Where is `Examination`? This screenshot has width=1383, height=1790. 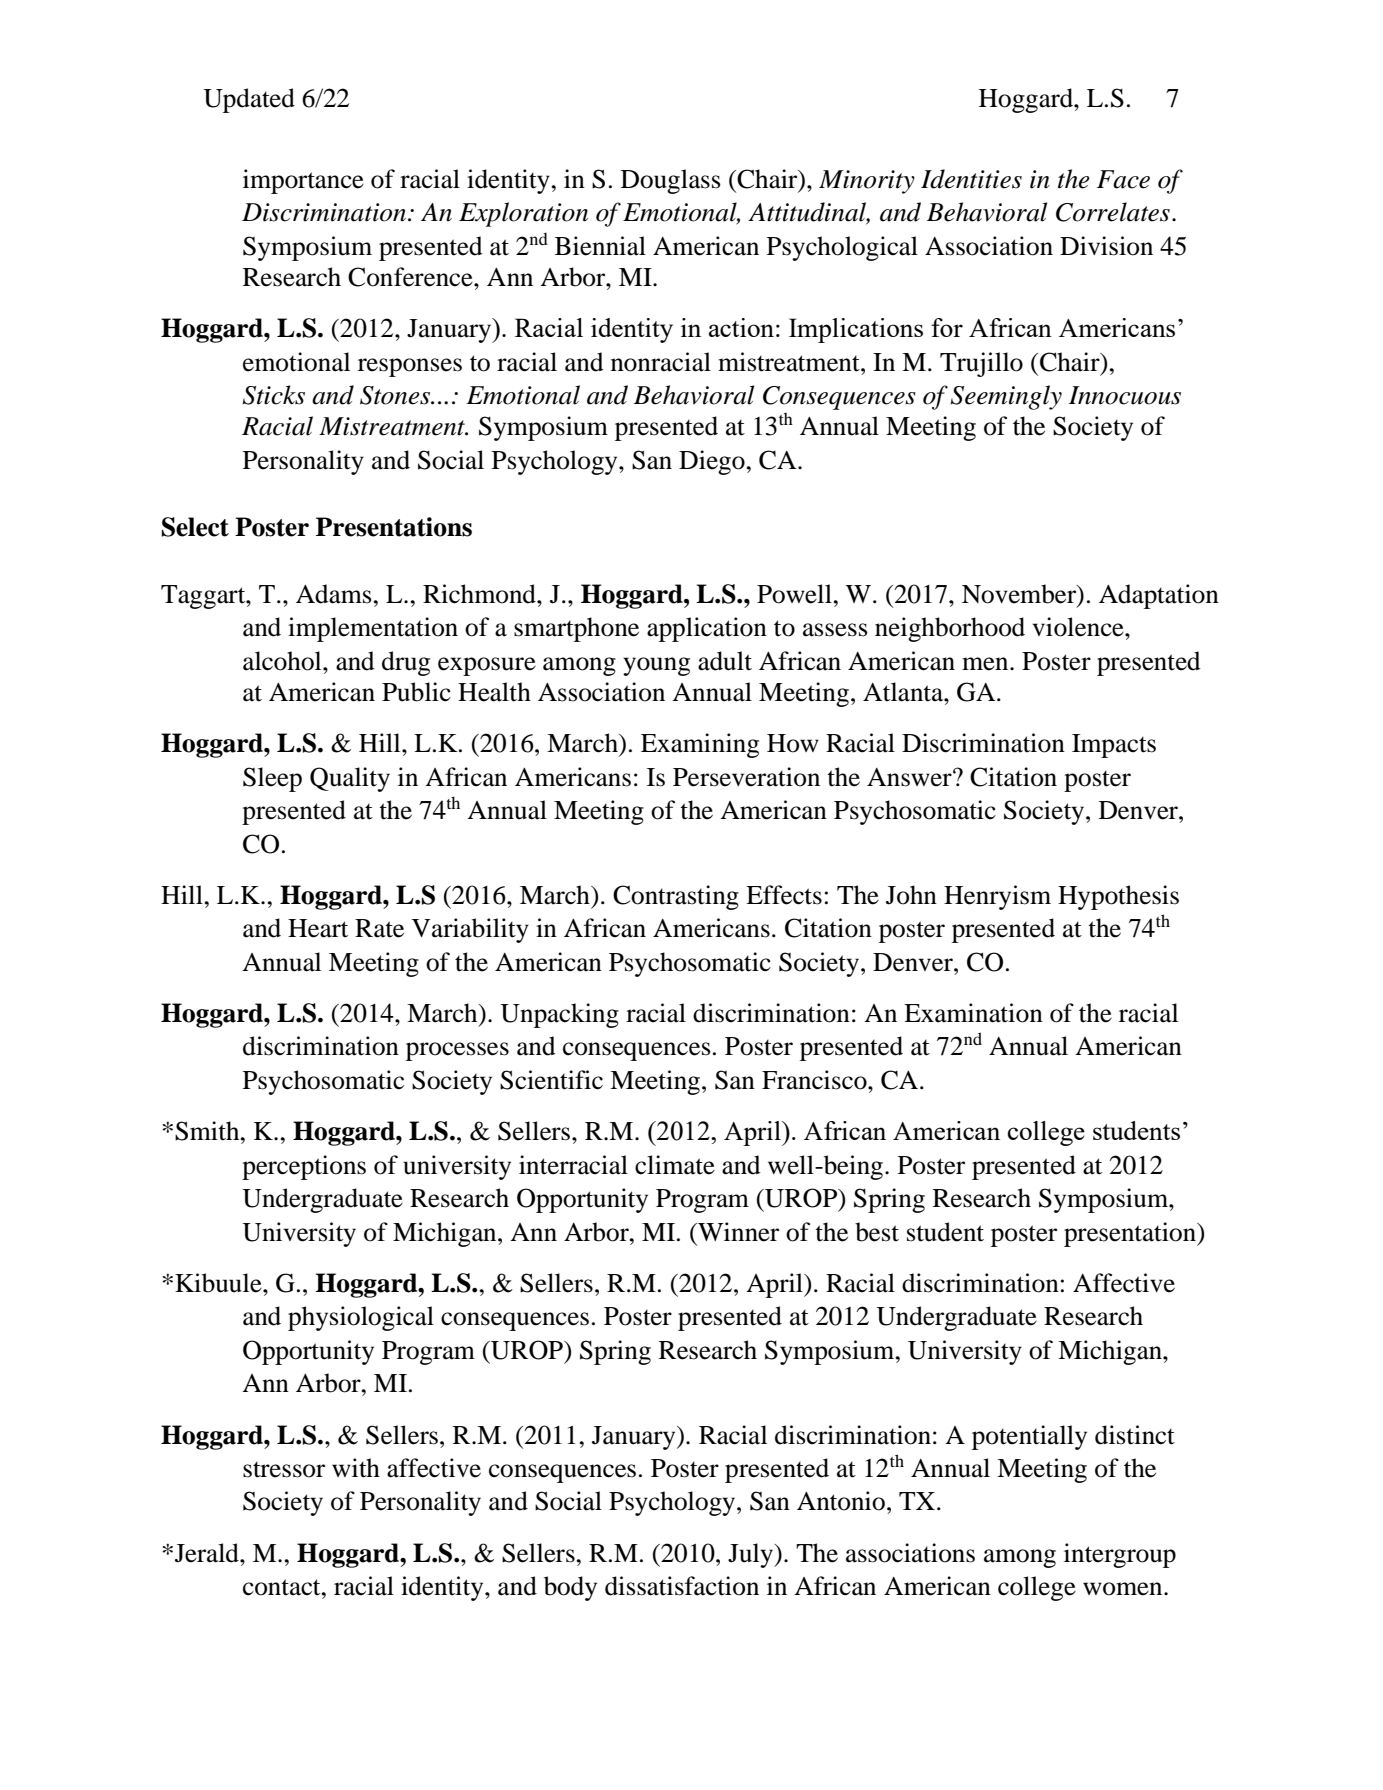
Examination is located at coordinates (973, 1013).
